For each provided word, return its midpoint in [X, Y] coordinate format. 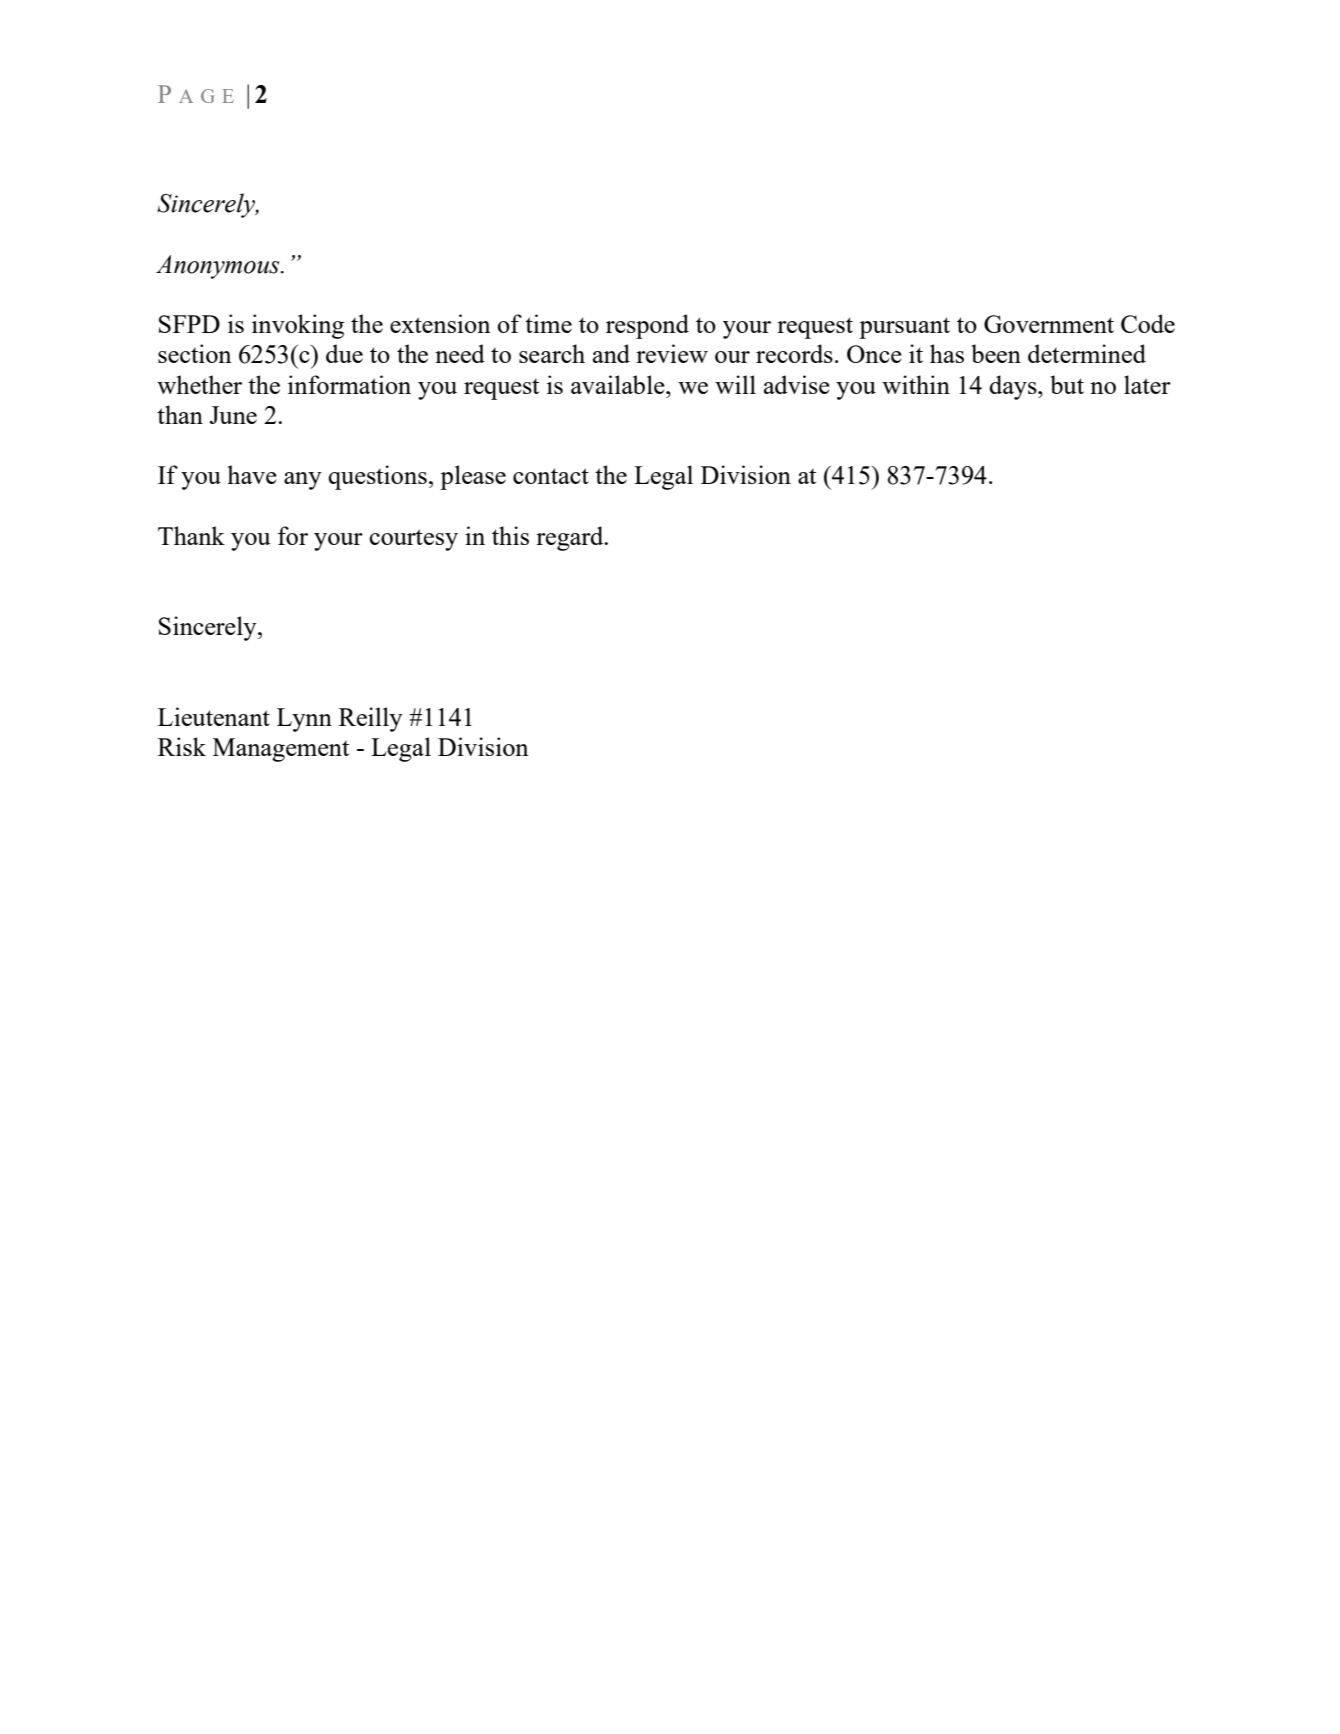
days [1014, 387]
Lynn [304, 720]
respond [647, 326]
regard [571, 538]
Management [281, 750]
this [510, 535]
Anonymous [219, 267]
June [233, 415]
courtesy [413, 540]
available [619, 384]
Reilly [371, 719]
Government [1049, 324]
